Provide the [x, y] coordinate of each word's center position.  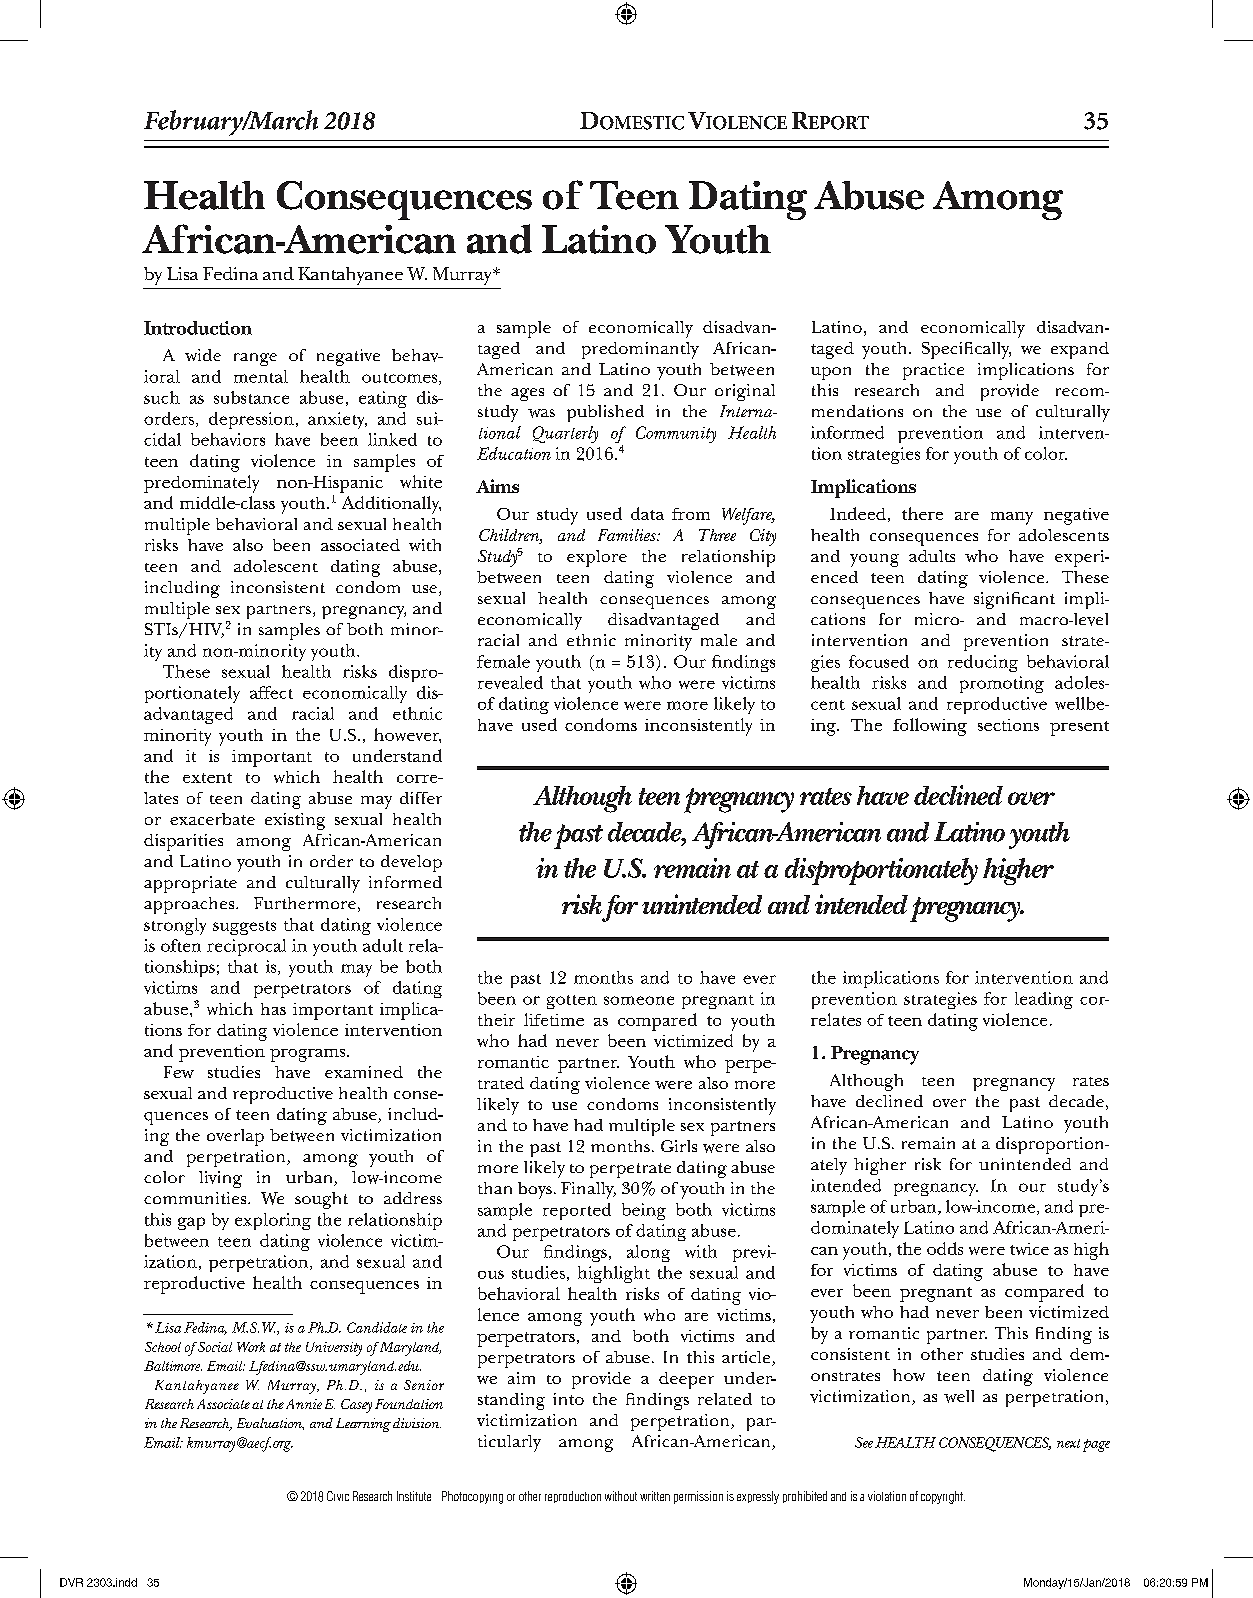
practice [933, 371]
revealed [510, 682]
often [181, 945]
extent [207, 778]
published [605, 413]
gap [191, 1223]
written [655, 1496]
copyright [943, 1497]
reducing [983, 663]
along [648, 1253]
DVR [71, 1582]
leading [1044, 1000]
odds [945, 1248]
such [162, 397]
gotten [572, 1002]
